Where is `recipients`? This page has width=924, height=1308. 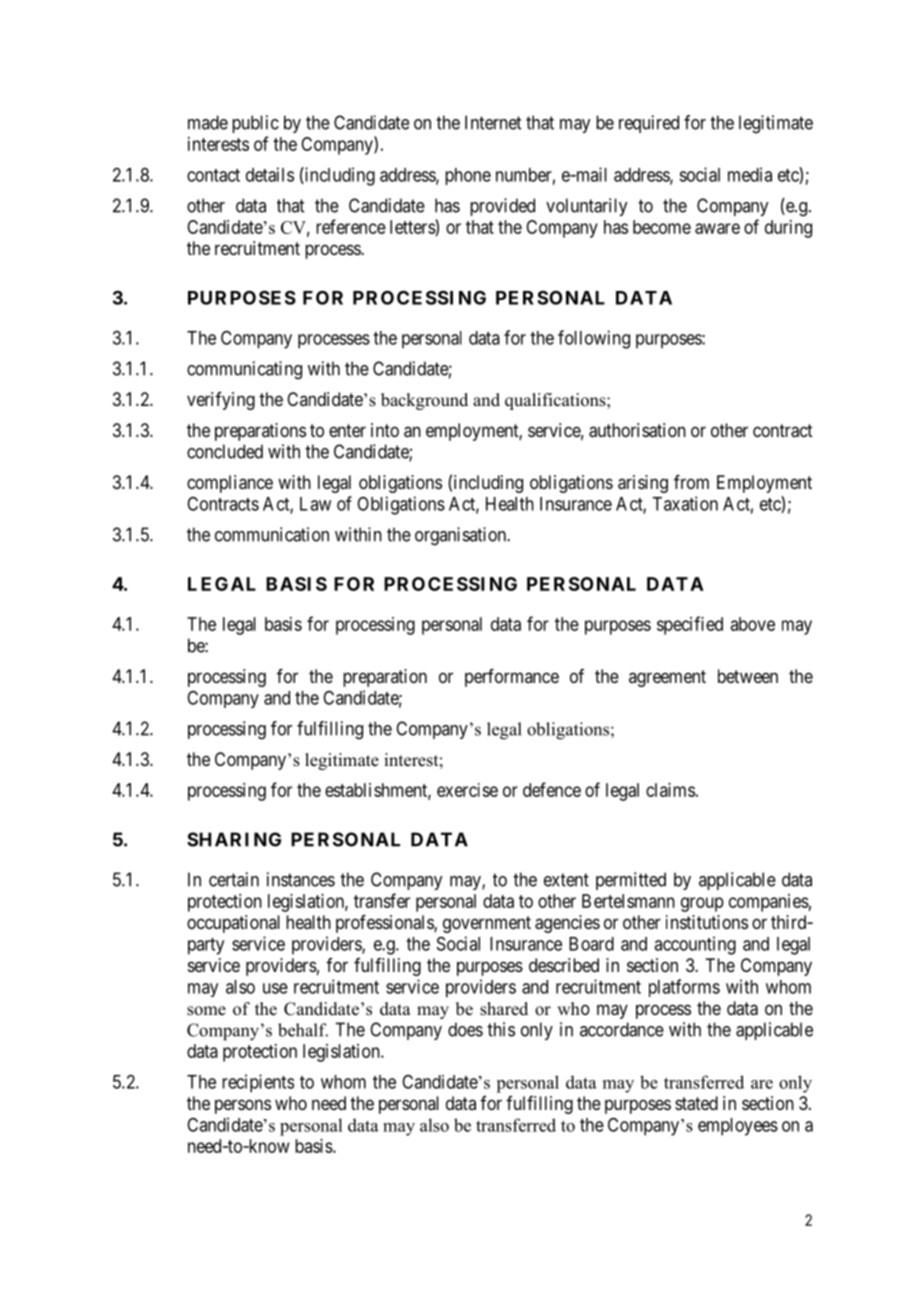 recipients is located at coordinates (258, 1083).
